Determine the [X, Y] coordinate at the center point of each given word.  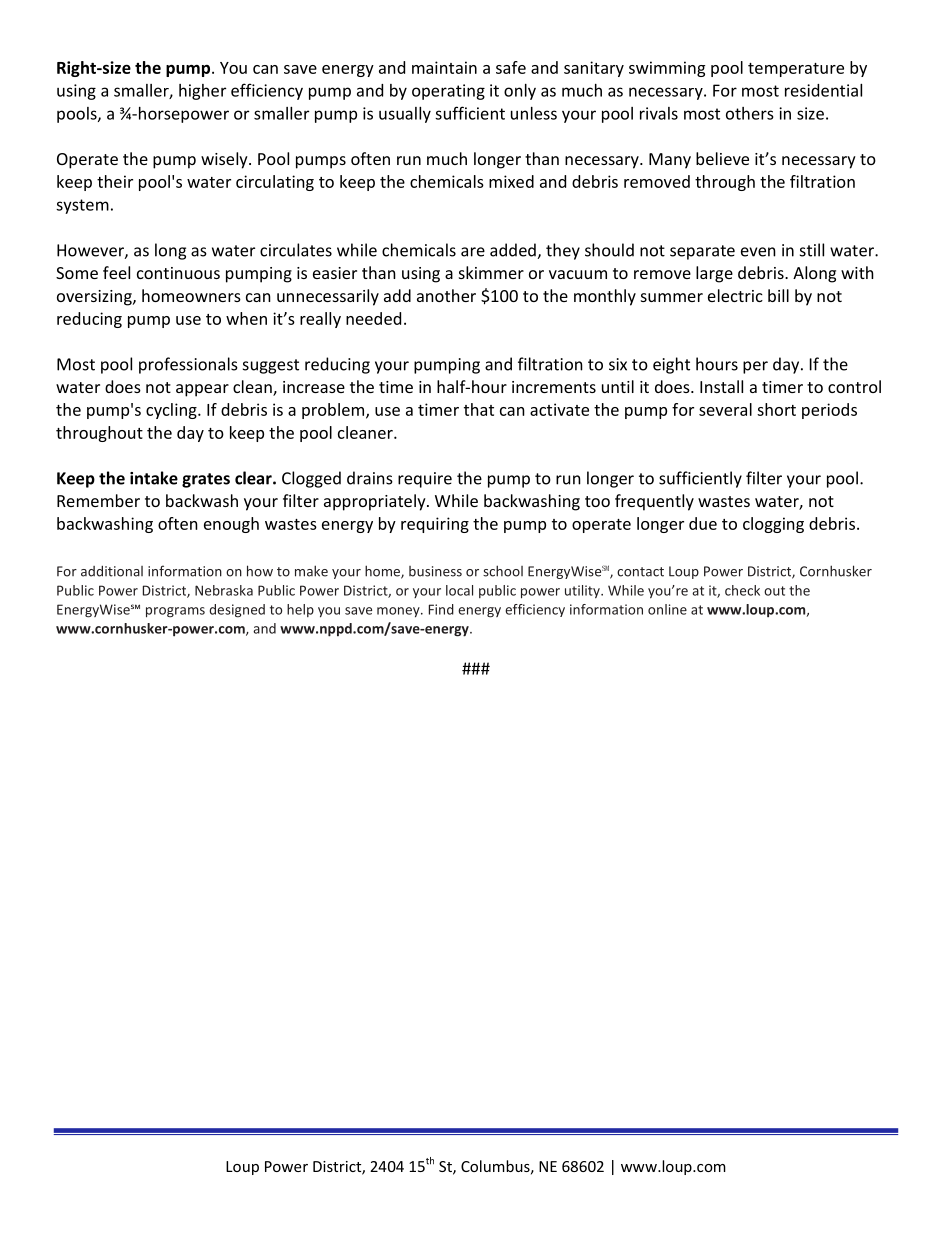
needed [373, 318]
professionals [188, 365]
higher [202, 92]
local [459, 590]
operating [448, 92]
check [742, 590]
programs [175, 612]
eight [671, 365]
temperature [796, 70]
